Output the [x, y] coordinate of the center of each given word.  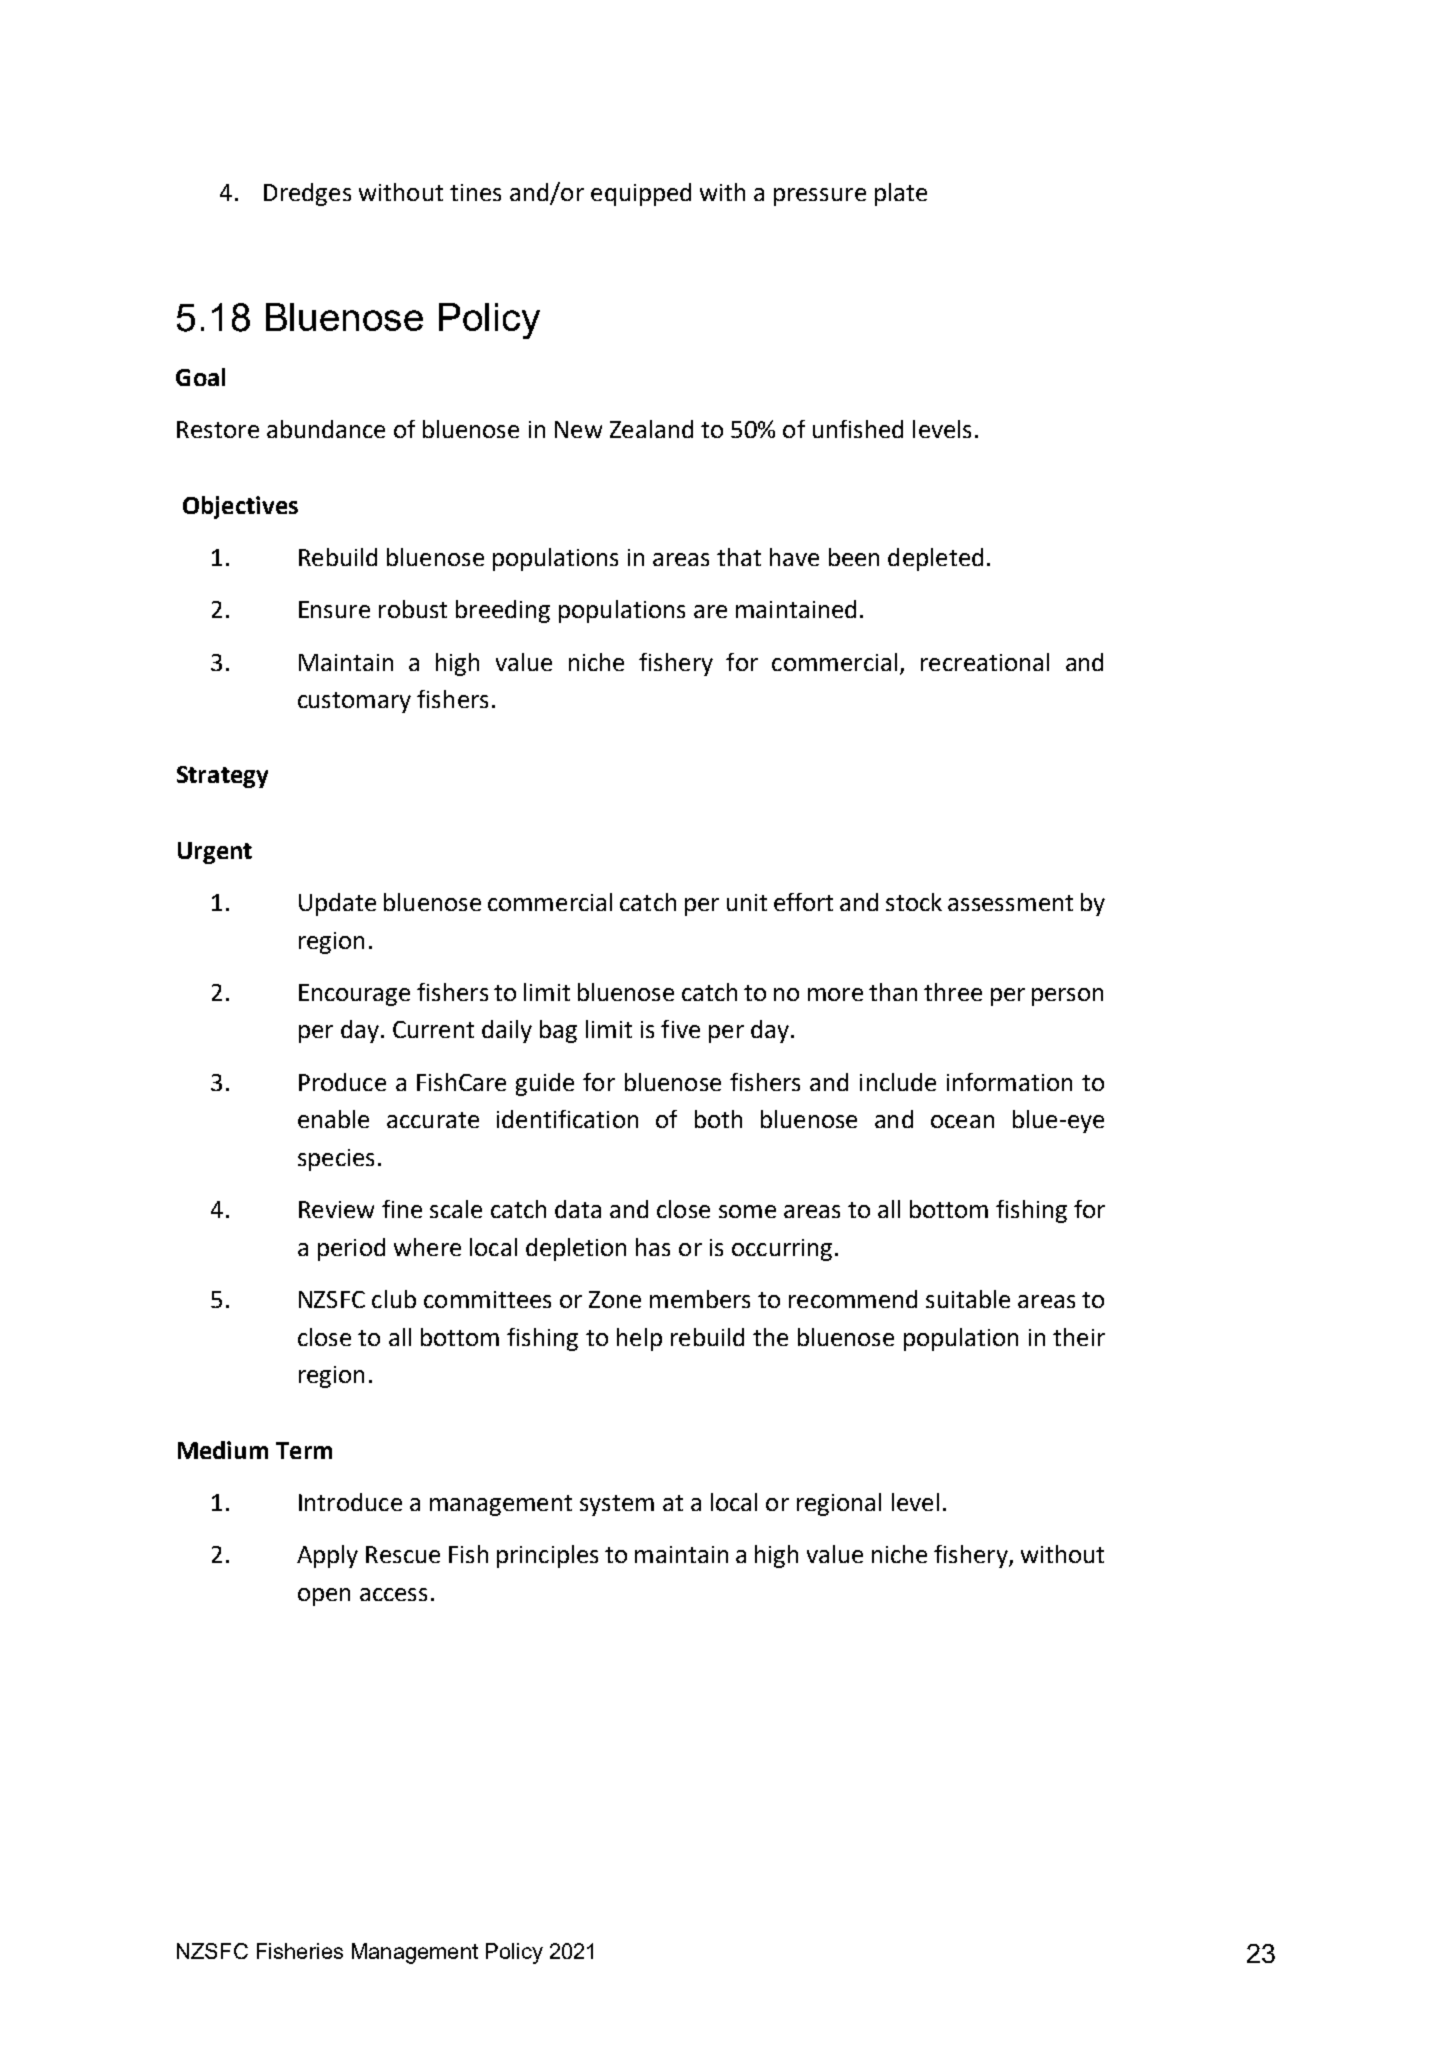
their [1079, 1337]
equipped [641, 194]
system [617, 1505]
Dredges [307, 194]
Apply [327, 1556]
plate [901, 194]
